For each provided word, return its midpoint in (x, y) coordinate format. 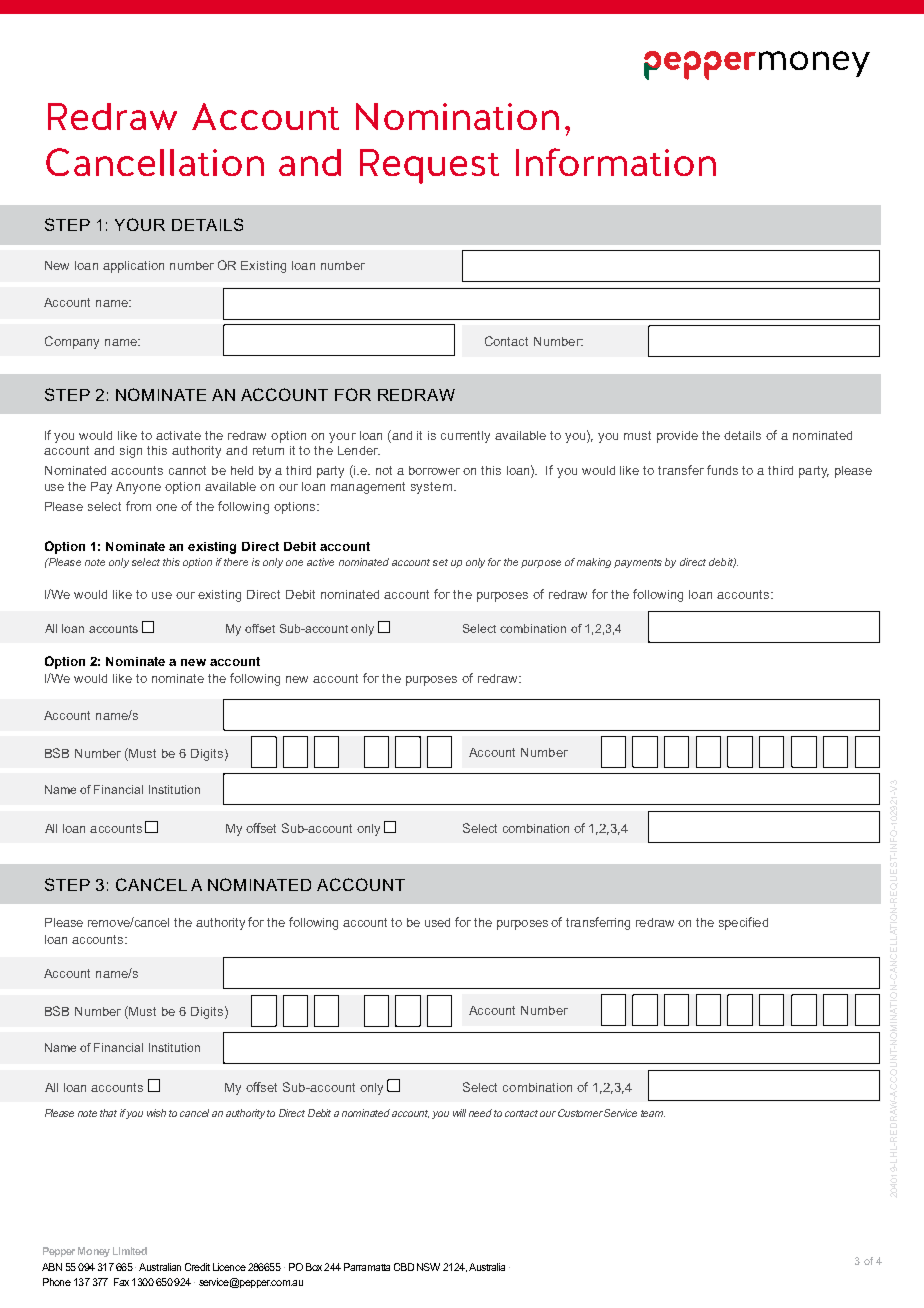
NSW (428, 1267)
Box (314, 1267)
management (368, 488)
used (437, 922)
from (138, 506)
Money (94, 1252)
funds (722, 470)
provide (677, 437)
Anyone (138, 488)
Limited (130, 1251)
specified (743, 923)
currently (465, 437)
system (431, 488)
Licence (229, 1267)
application (133, 267)
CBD (404, 1267)
